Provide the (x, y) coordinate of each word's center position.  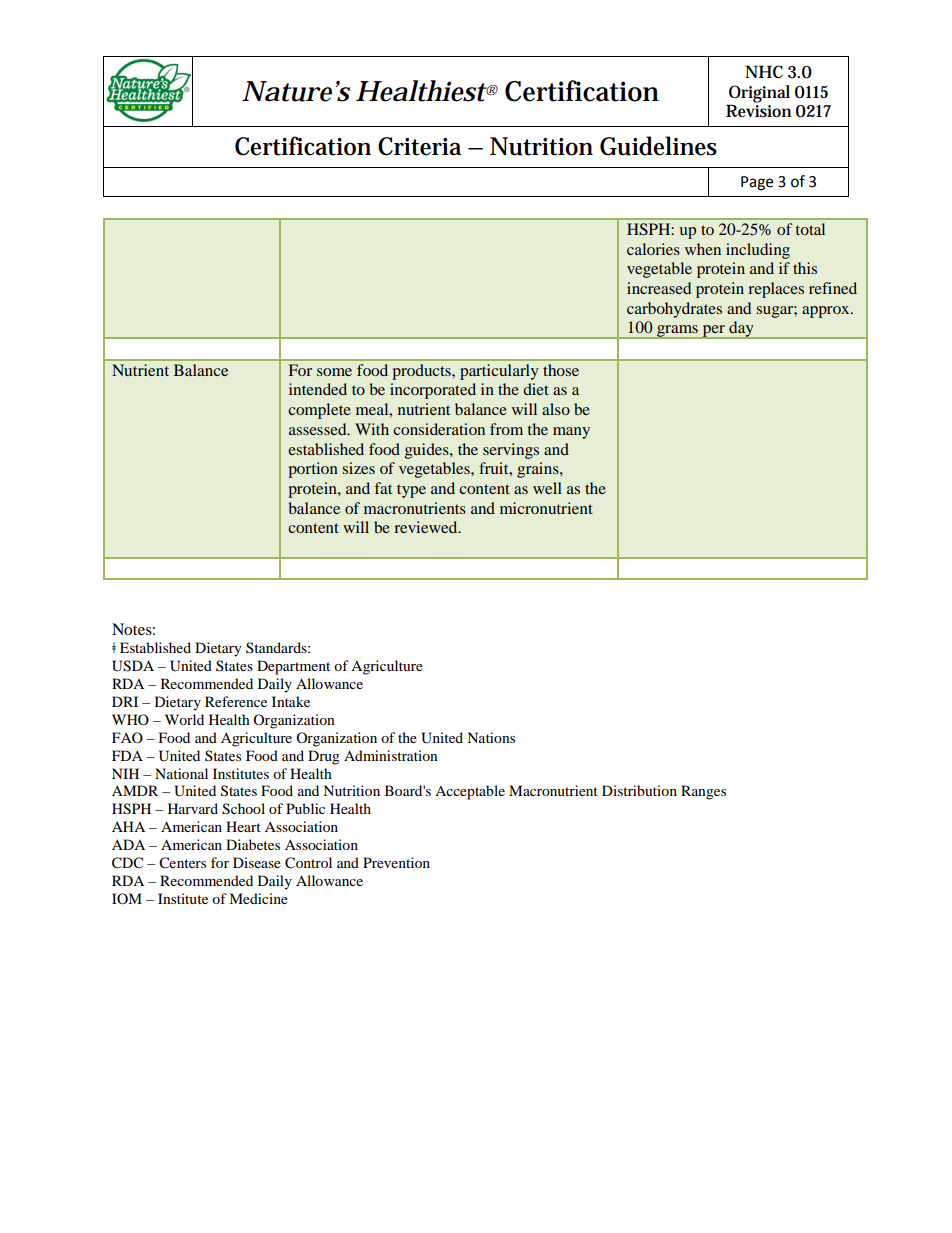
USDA (133, 666)
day (741, 330)
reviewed (427, 527)
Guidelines (658, 146)
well (547, 488)
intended (318, 389)
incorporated (433, 391)
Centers (182, 863)
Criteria (420, 146)
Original (759, 94)
